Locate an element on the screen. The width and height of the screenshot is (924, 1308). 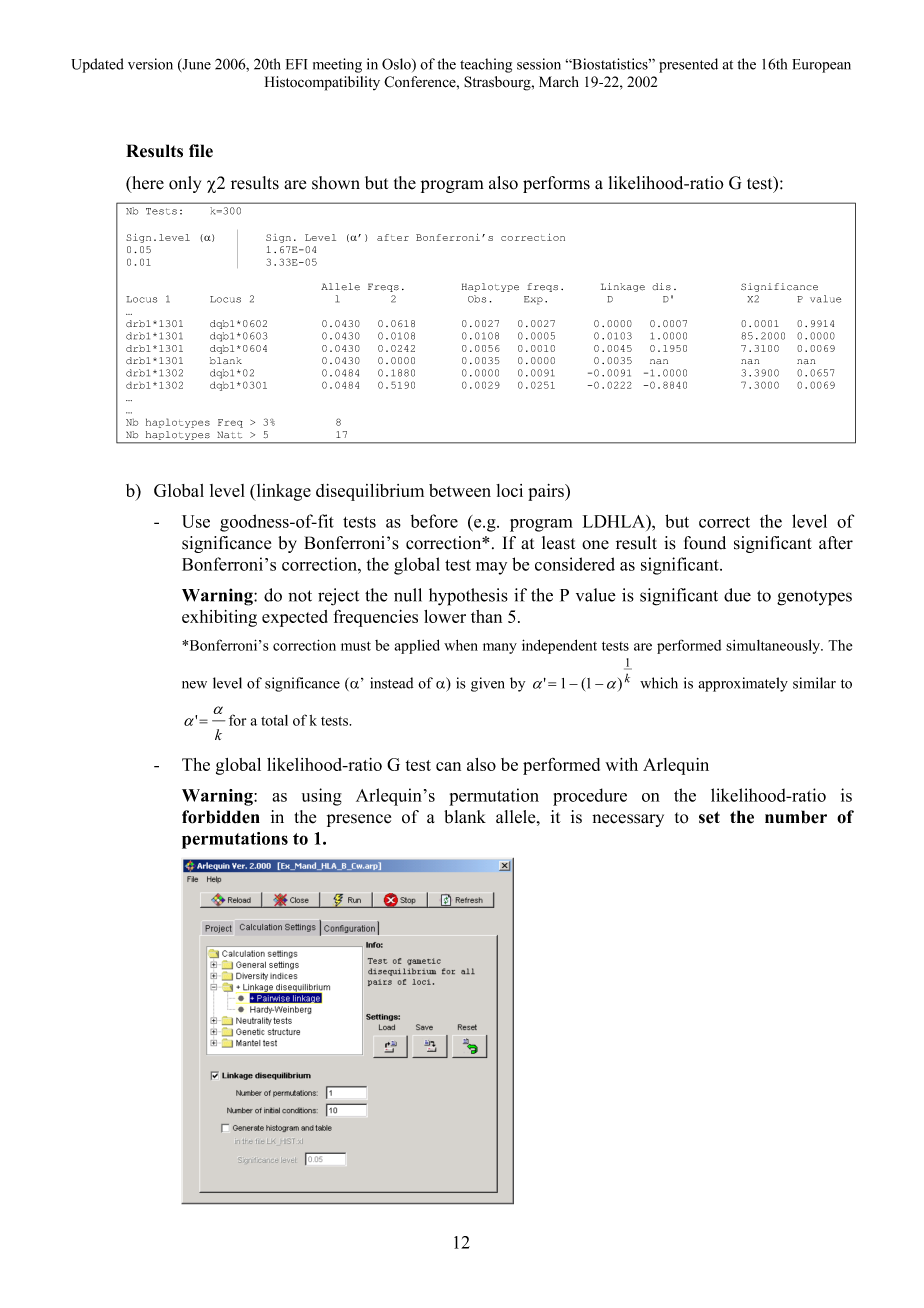
version is located at coordinates (150, 64).
